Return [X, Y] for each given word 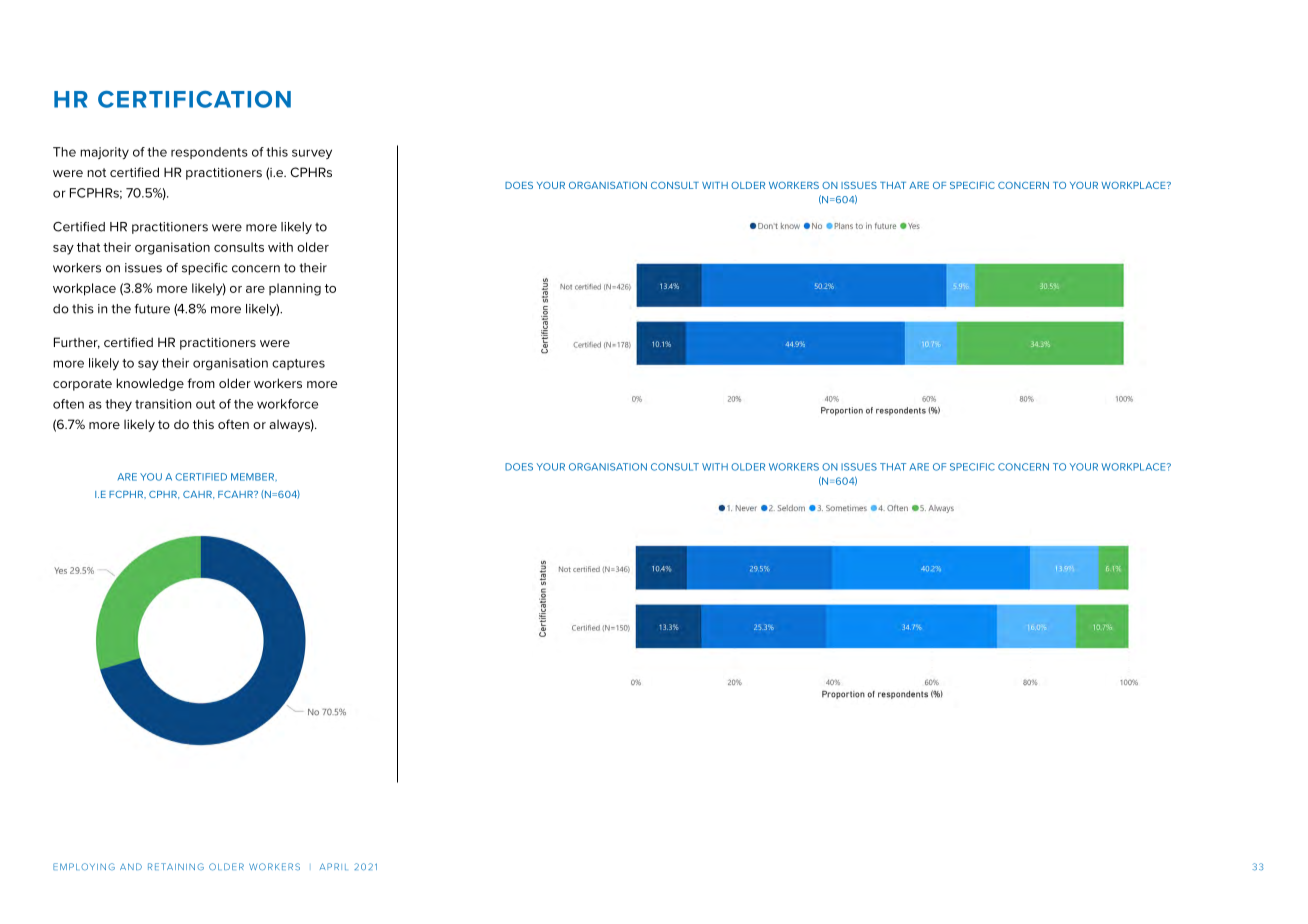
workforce [287, 404]
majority [104, 153]
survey [312, 154]
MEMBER [254, 477]
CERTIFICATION [194, 99]
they [118, 405]
